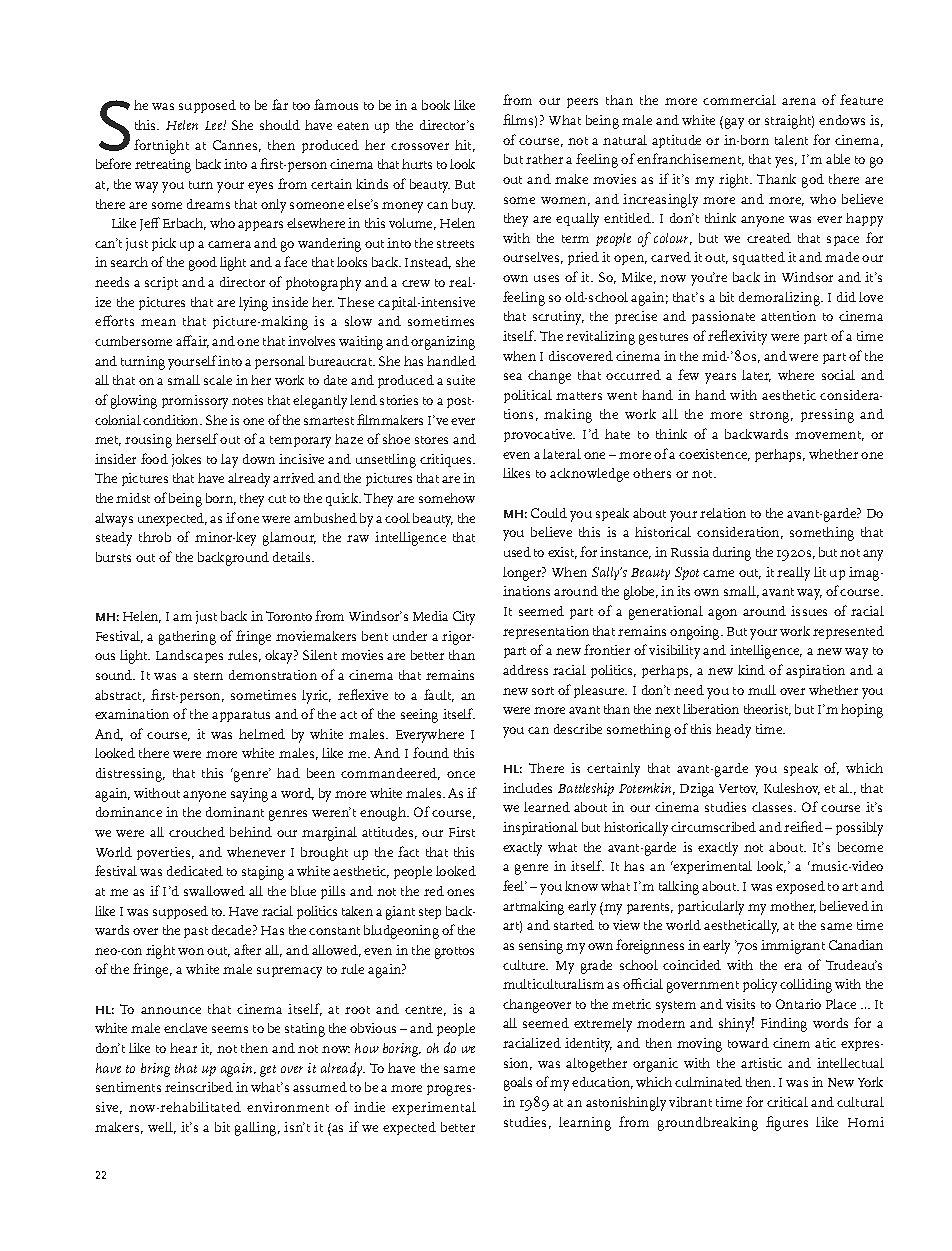  I want to click on suite, so click(461, 380).
